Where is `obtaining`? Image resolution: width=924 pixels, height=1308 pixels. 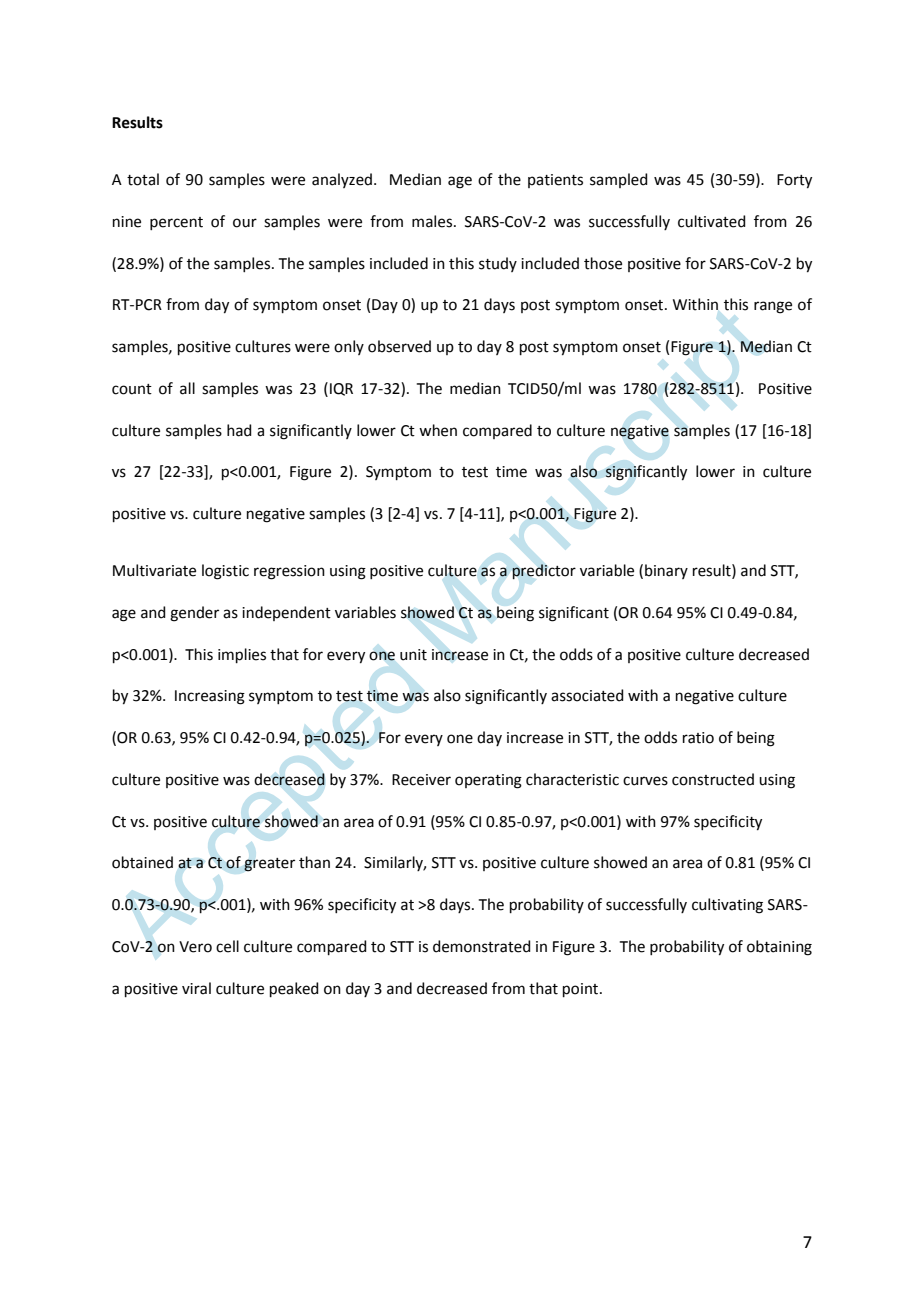
obtaining is located at coordinates (779, 948).
